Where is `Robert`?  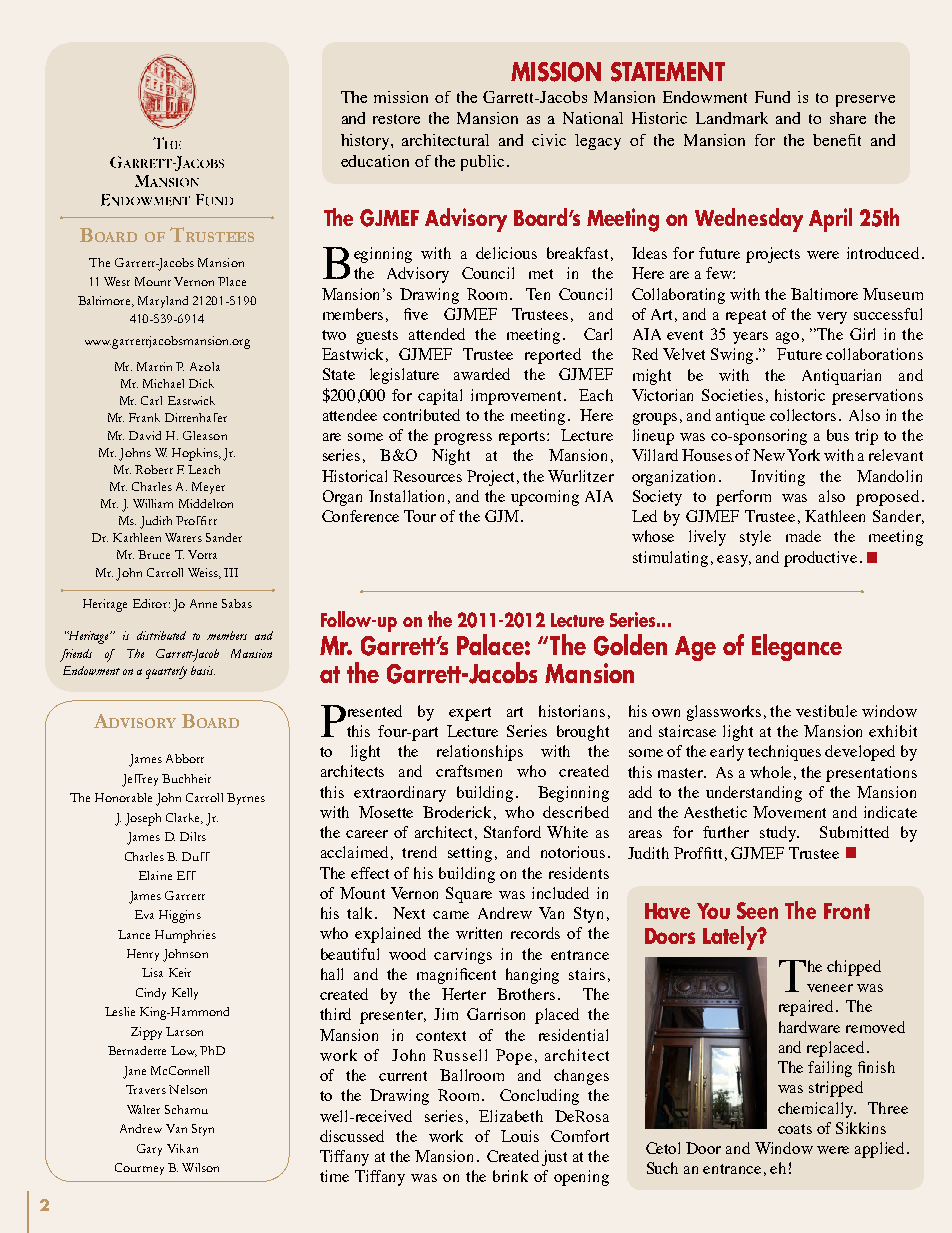 Robert is located at coordinates (154, 469).
